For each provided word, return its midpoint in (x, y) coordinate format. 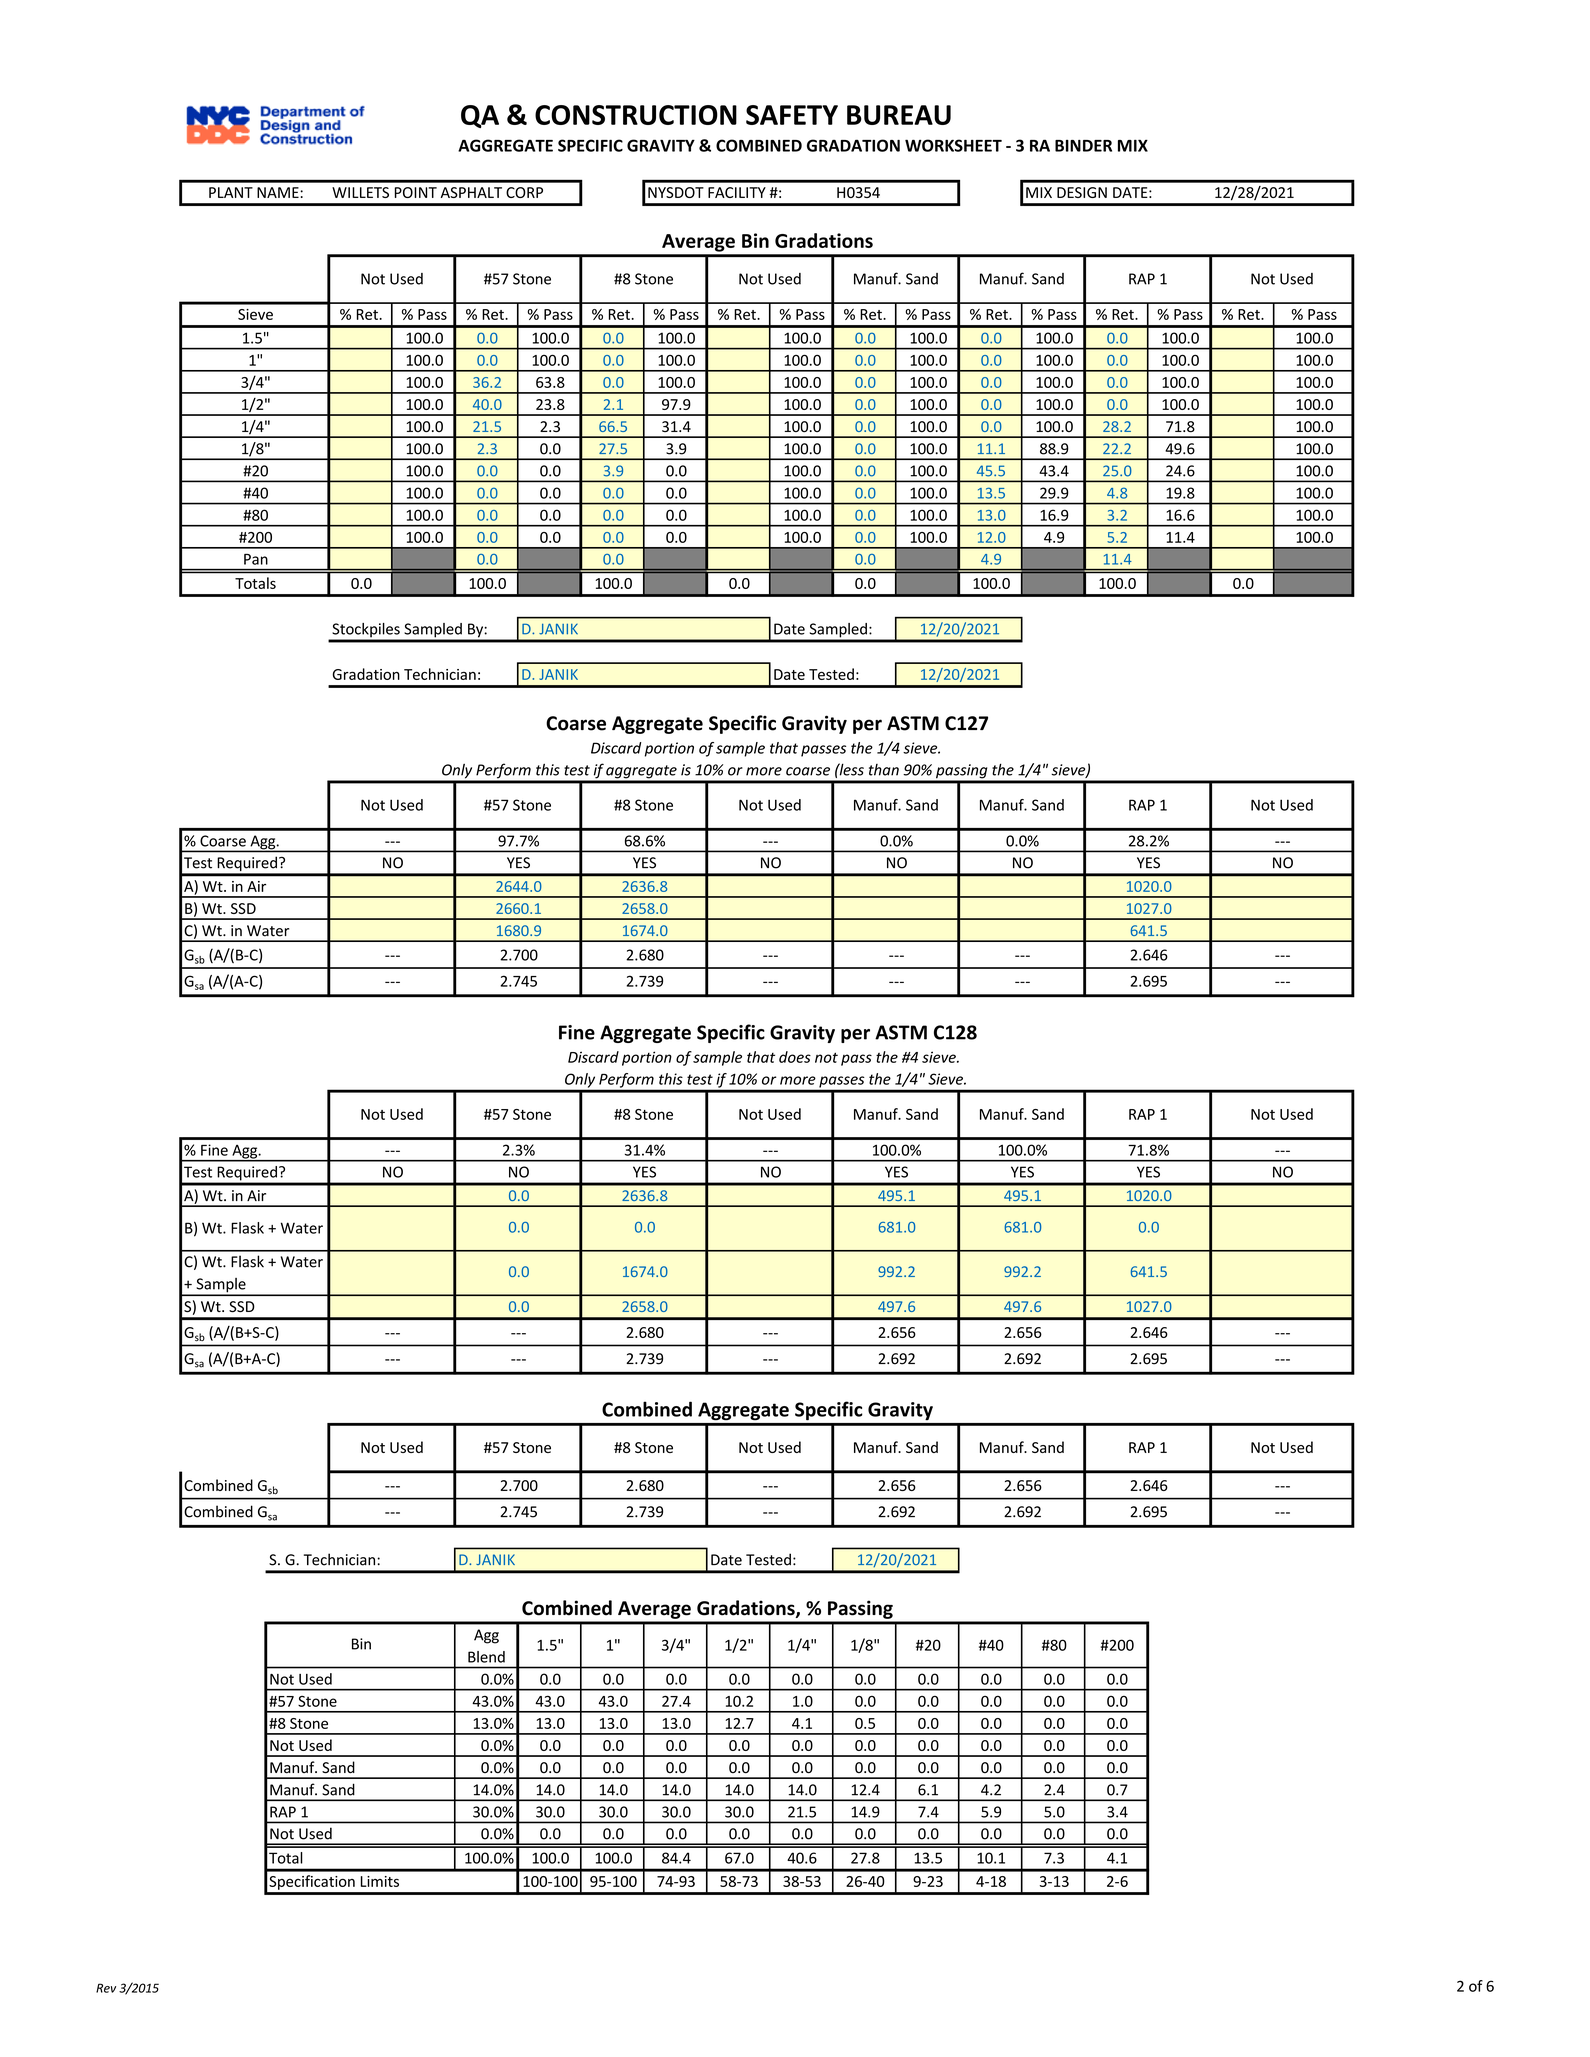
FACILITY (737, 192)
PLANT (231, 192)
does (795, 1057)
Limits (380, 1881)
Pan (256, 559)
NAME (279, 192)
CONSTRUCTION (636, 115)
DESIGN (1082, 192)
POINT (416, 192)
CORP (524, 192)
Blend (486, 1657)
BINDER (1083, 146)
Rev (106, 1988)
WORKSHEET (953, 145)
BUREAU (899, 115)
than (884, 770)
